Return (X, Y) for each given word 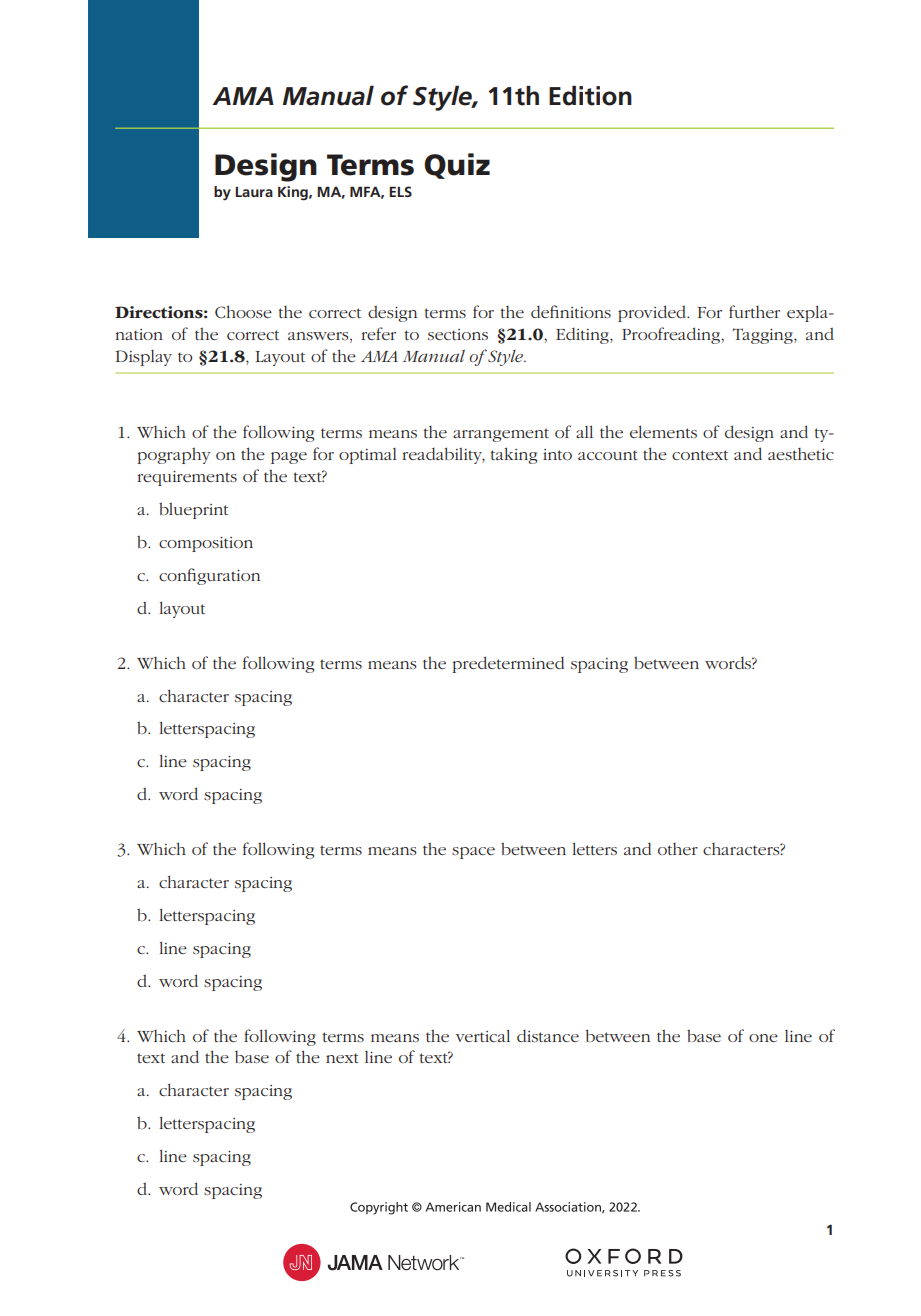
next (342, 1058)
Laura (254, 192)
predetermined (508, 664)
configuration (209, 576)
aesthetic (801, 454)
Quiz (457, 166)
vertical (483, 1035)
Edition (590, 95)
